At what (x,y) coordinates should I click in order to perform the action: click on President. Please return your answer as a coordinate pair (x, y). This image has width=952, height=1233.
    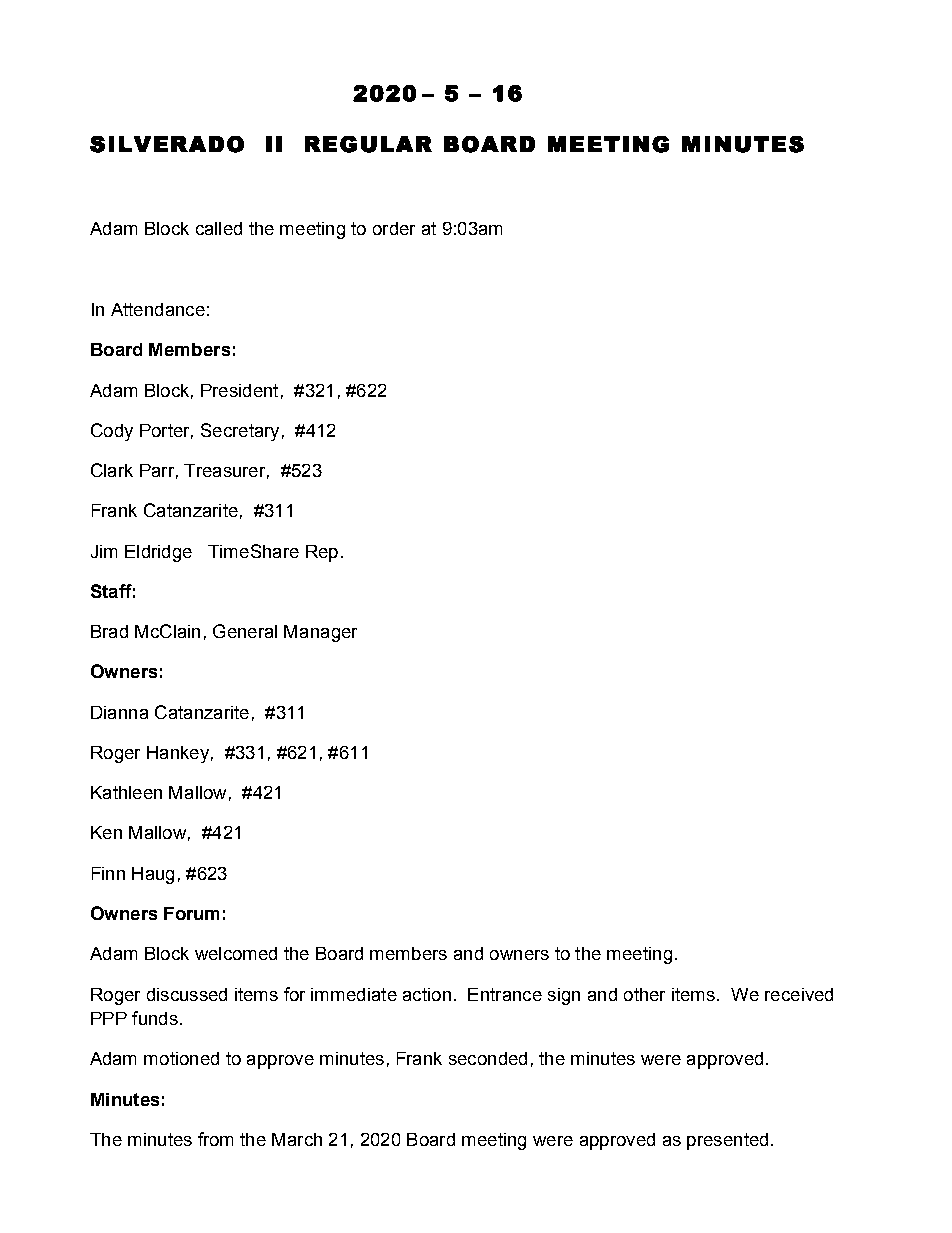
    Looking at the image, I should click on (239, 390).
